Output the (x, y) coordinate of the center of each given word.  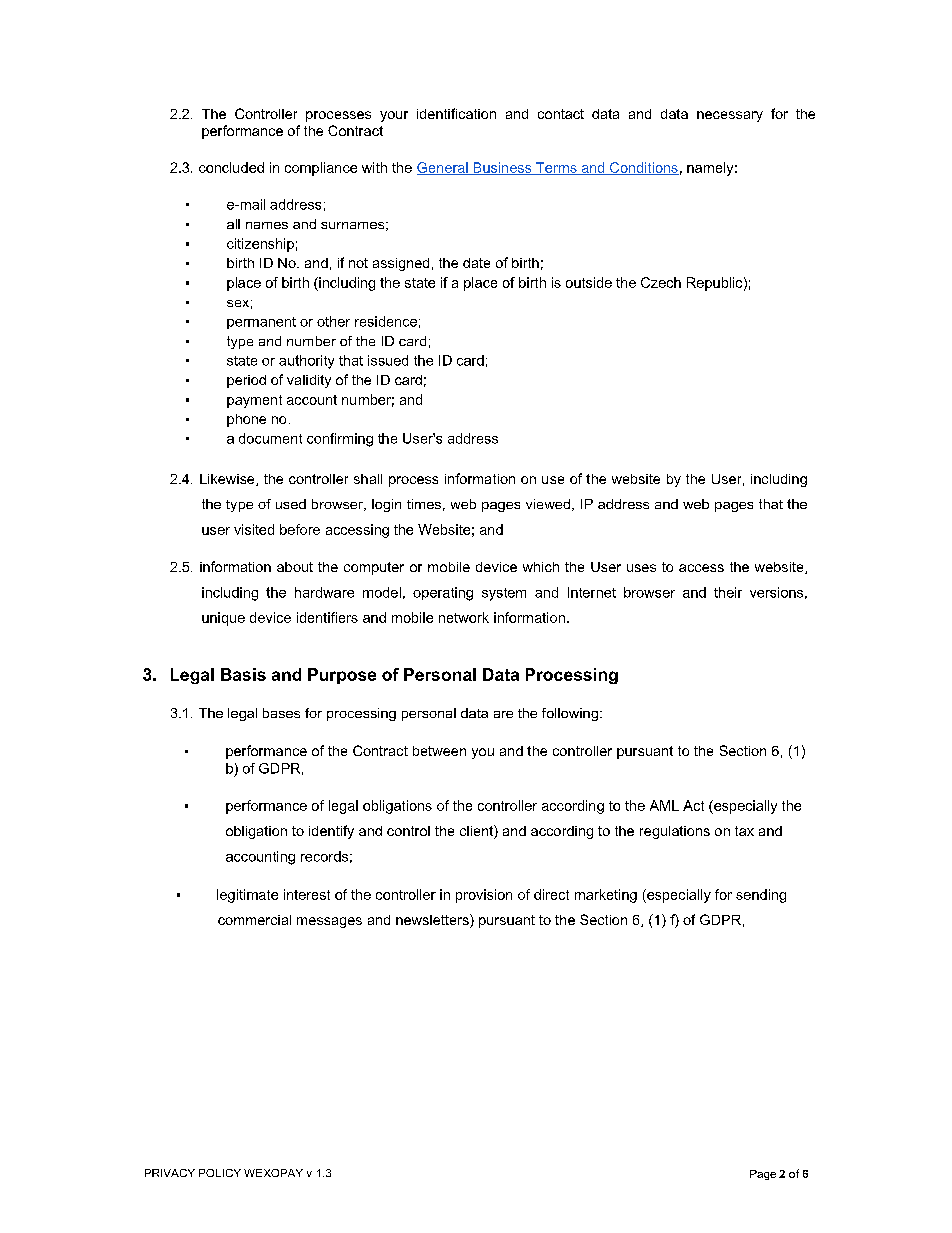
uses (641, 568)
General (443, 168)
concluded (231, 167)
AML (664, 805)
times (424, 504)
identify (331, 832)
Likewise (228, 480)
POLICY (220, 1173)
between (439, 751)
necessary (730, 116)
